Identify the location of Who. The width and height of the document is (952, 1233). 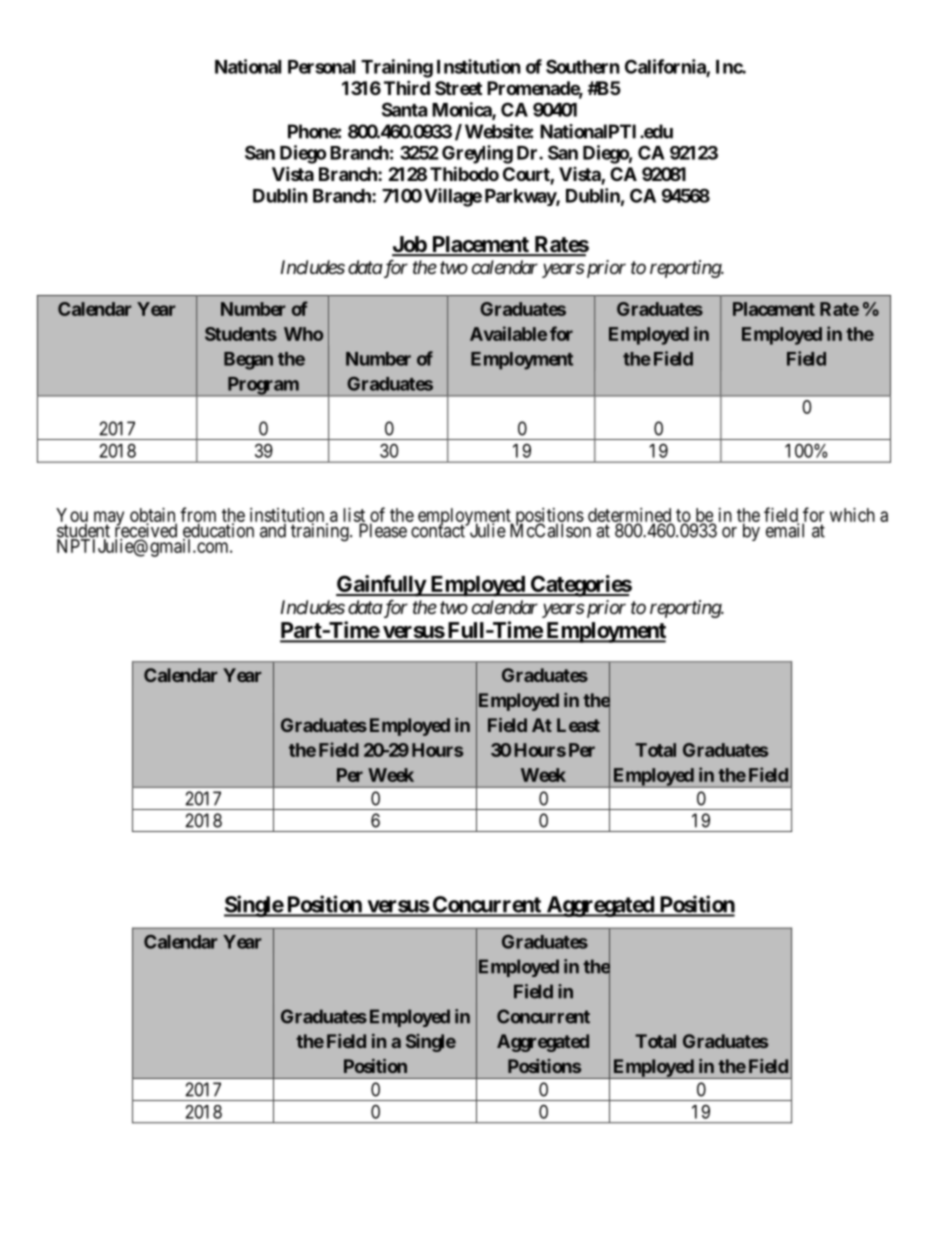
(303, 334).
